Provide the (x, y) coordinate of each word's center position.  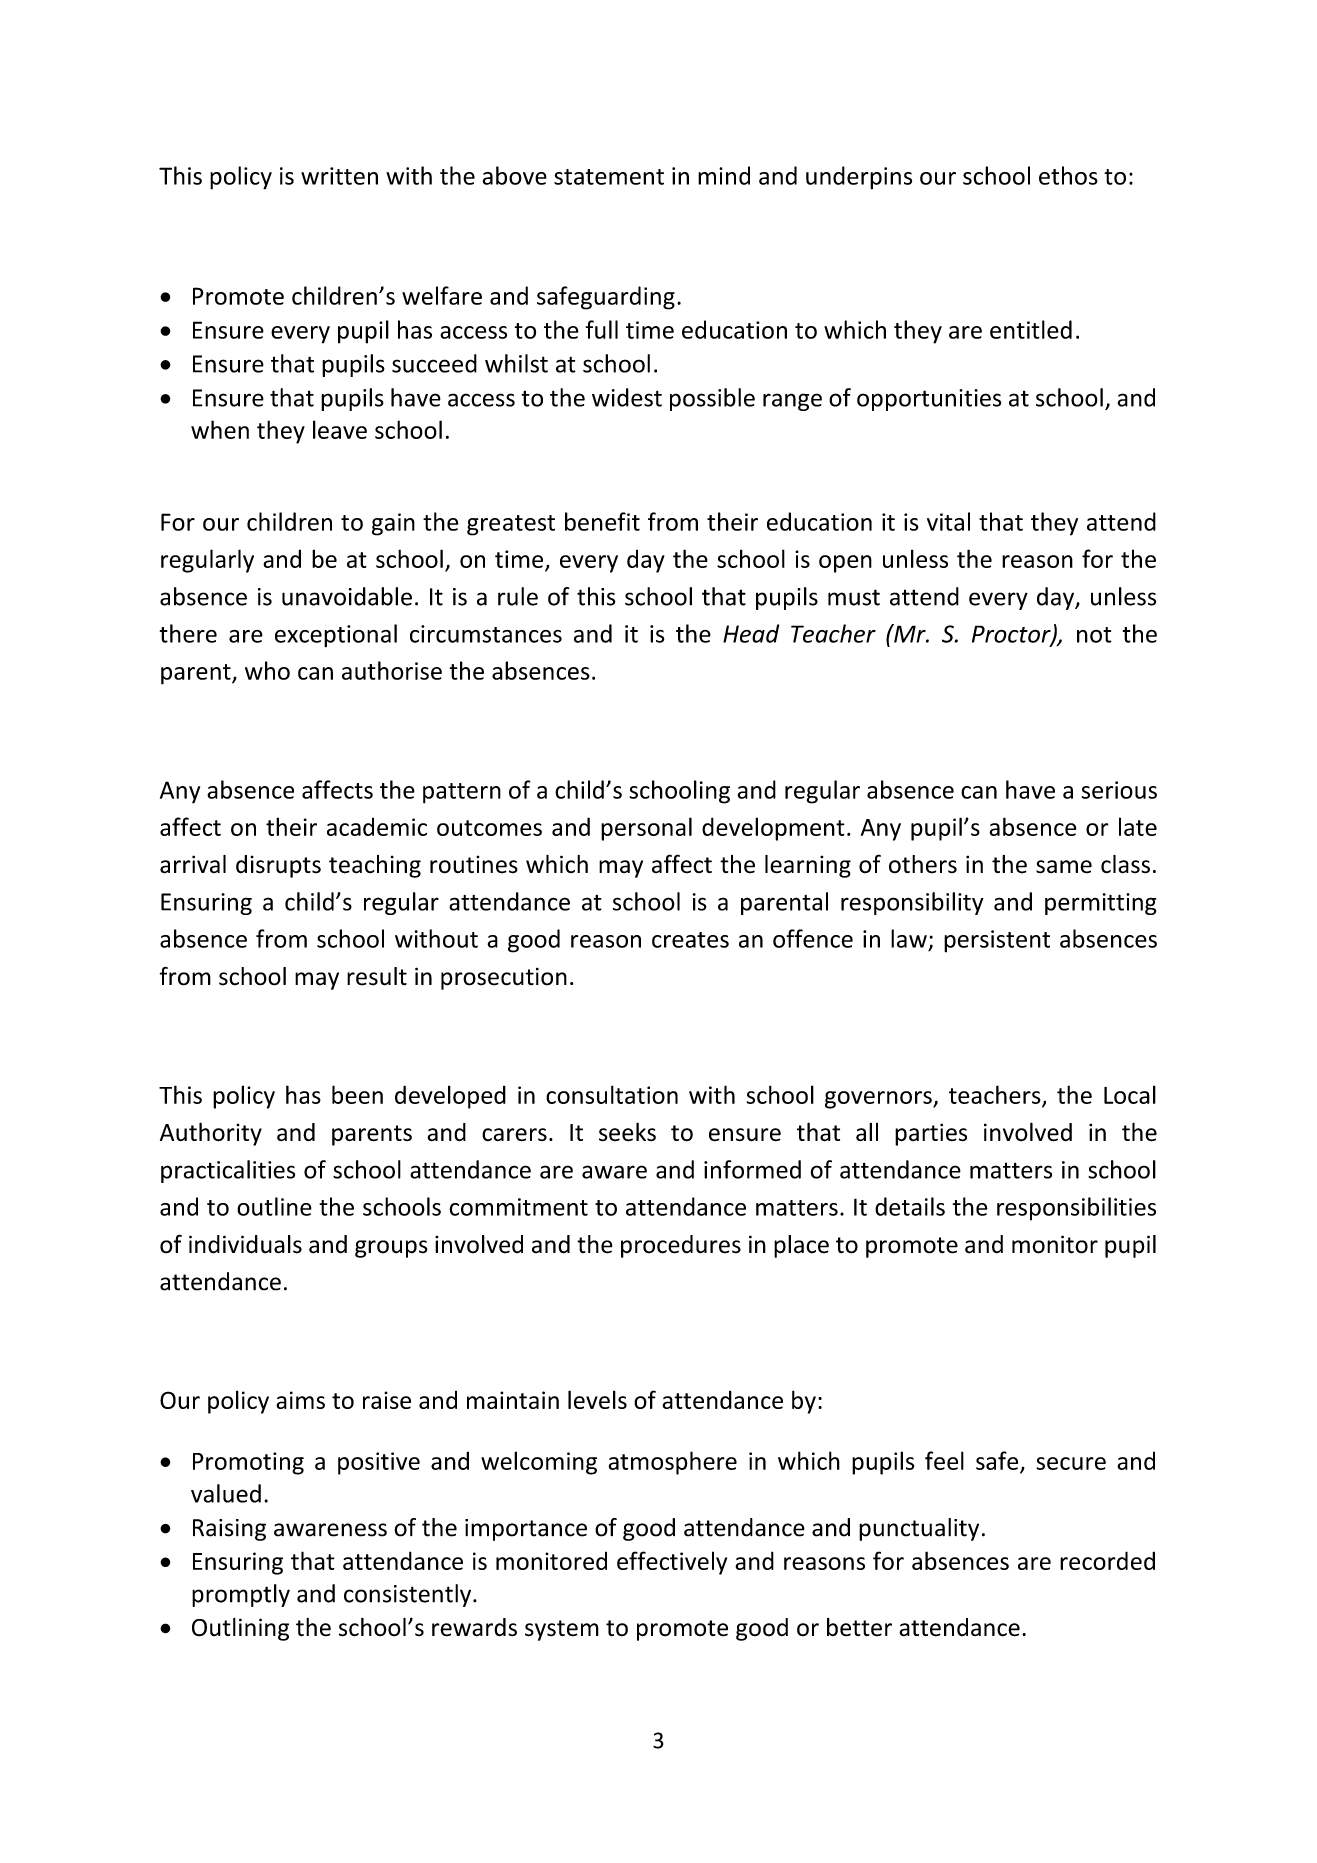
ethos (1068, 175)
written (339, 176)
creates (690, 940)
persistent (997, 941)
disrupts (278, 866)
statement (609, 177)
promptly (241, 1595)
